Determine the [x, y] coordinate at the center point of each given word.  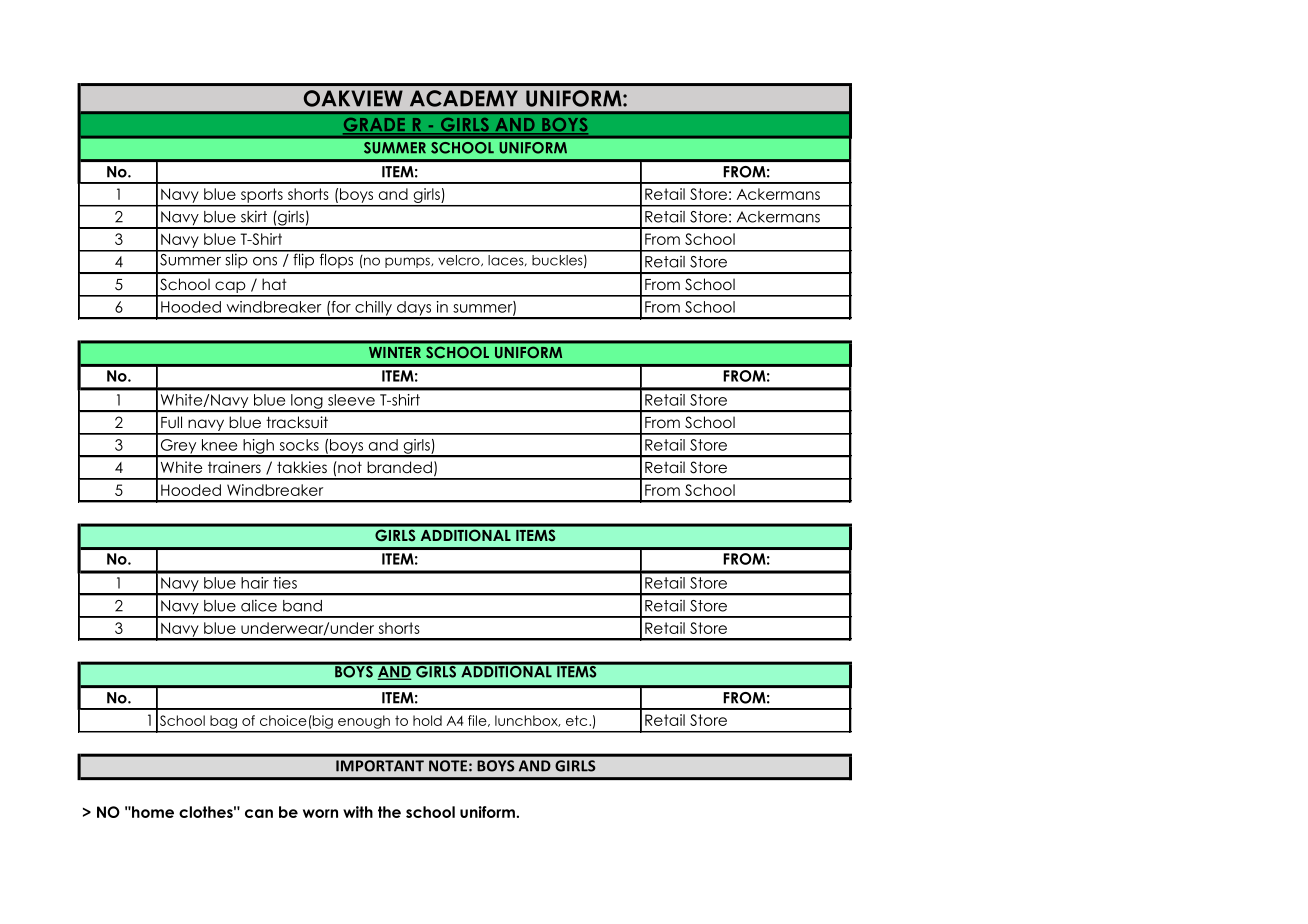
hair [255, 583]
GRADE [375, 126]
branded [399, 467]
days [414, 309]
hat [274, 284]
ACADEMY [464, 98]
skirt [254, 216]
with [358, 812]
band [302, 606]
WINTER [395, 352]
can [259, 813]
